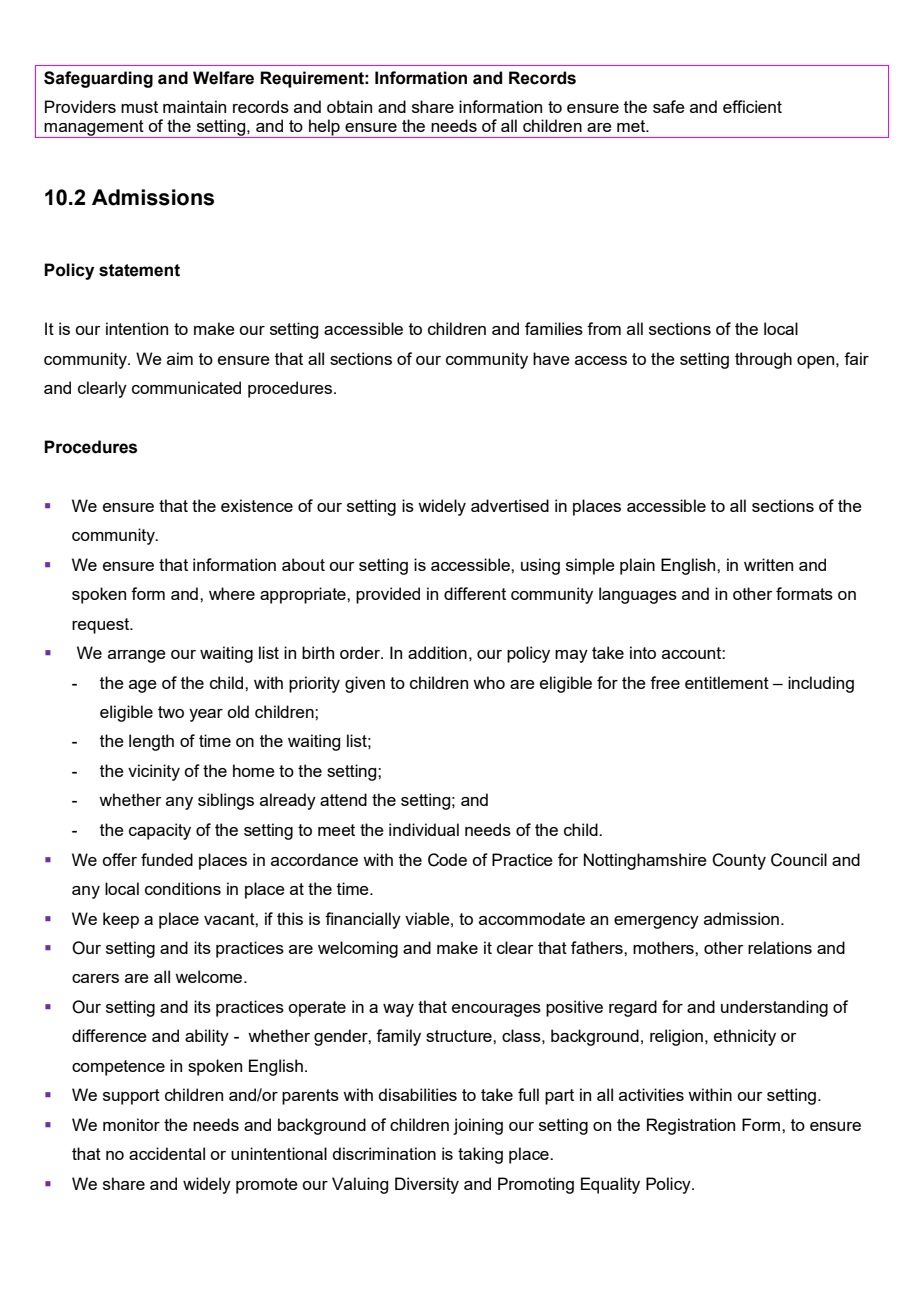 This image has width=924, height=1308. What do you see at coordinates (510, 505) in the image?
I see `advertised` at bounding box center [510, 505].
